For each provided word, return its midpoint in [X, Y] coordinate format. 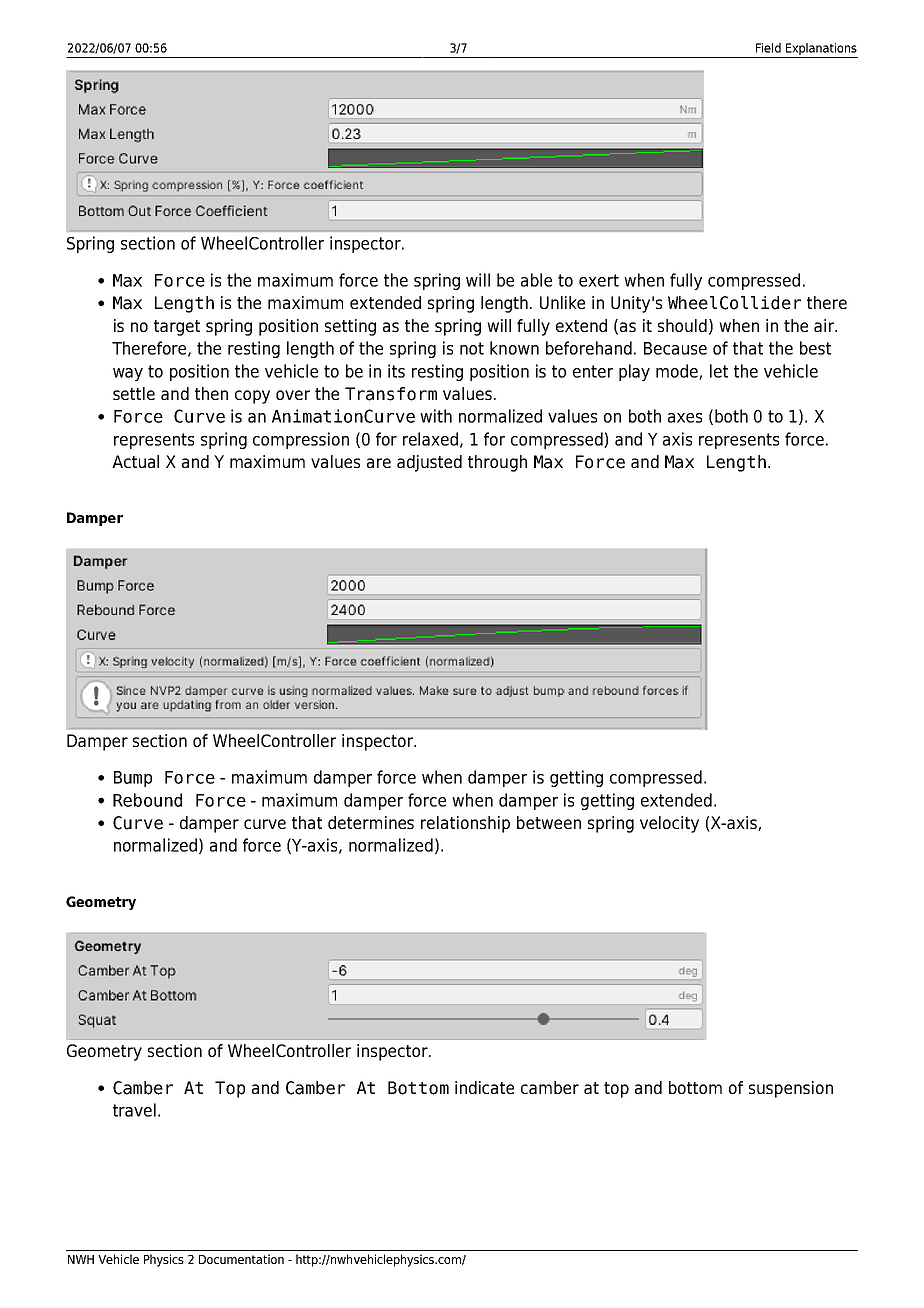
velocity [669, 824]
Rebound [147, 800]
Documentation [241, 1259]
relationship [465, 824]
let [719, 371]
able [536, 280]
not [472, 348]
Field [768, 48]
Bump [133, 779]
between [549, 822]
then [211, 393]
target [177, 328]
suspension [791, 1089]
